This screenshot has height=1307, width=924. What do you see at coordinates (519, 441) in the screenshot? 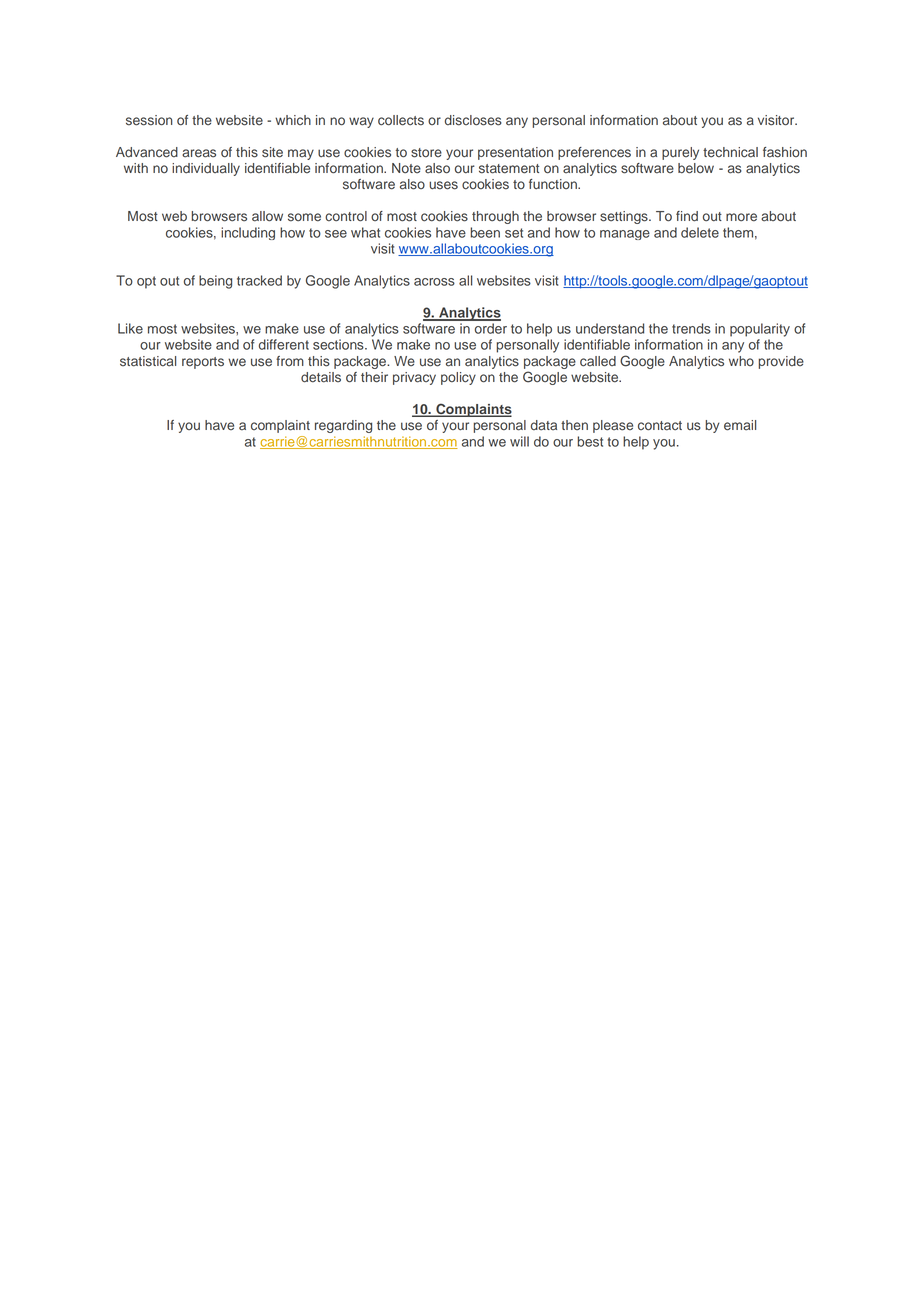
I see `will` at bounding box center [519, 441].
